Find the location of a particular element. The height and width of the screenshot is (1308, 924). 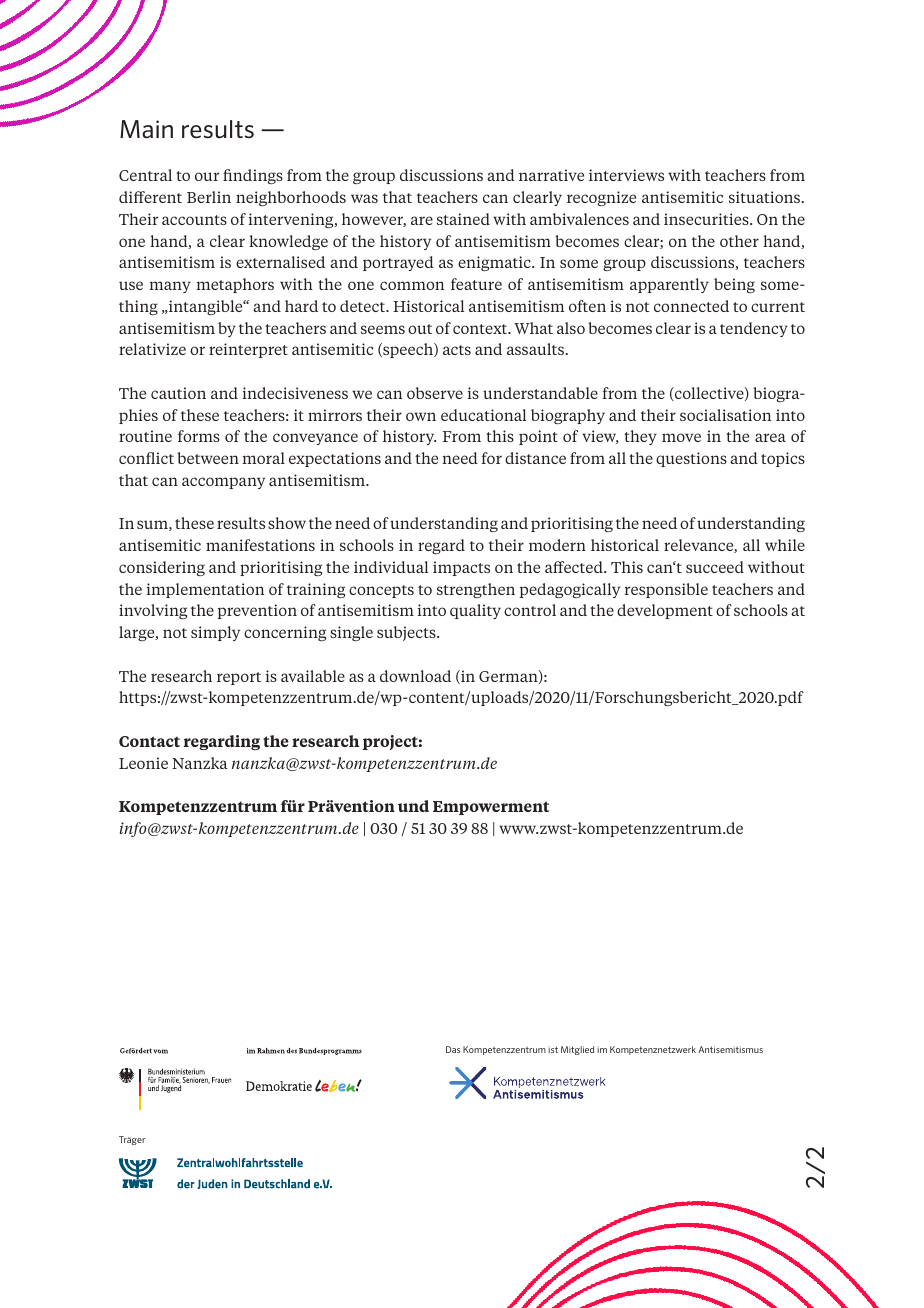

situations is located at coordinates (766, 197).
